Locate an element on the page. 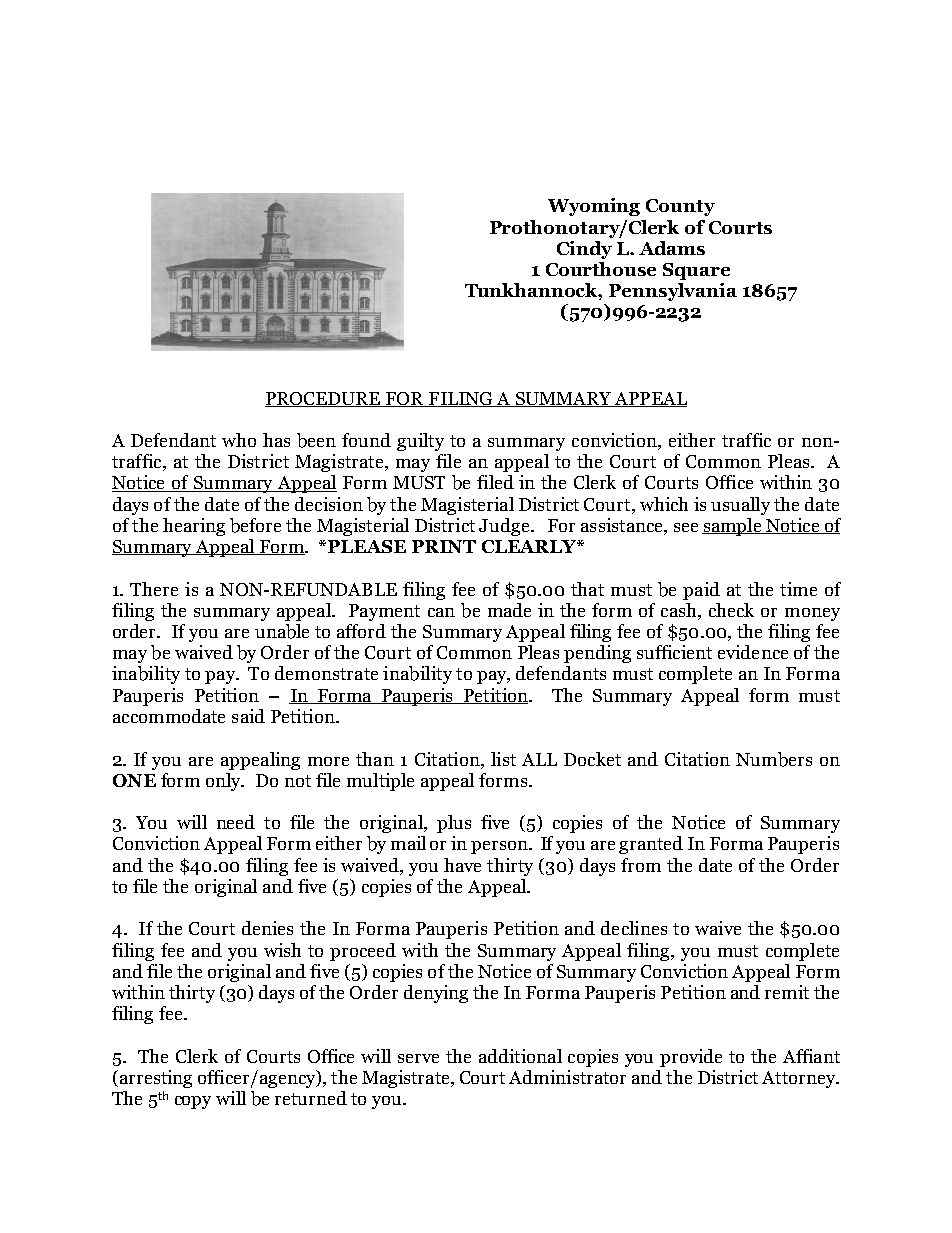  additional is located at coordinates (520, 1056).
